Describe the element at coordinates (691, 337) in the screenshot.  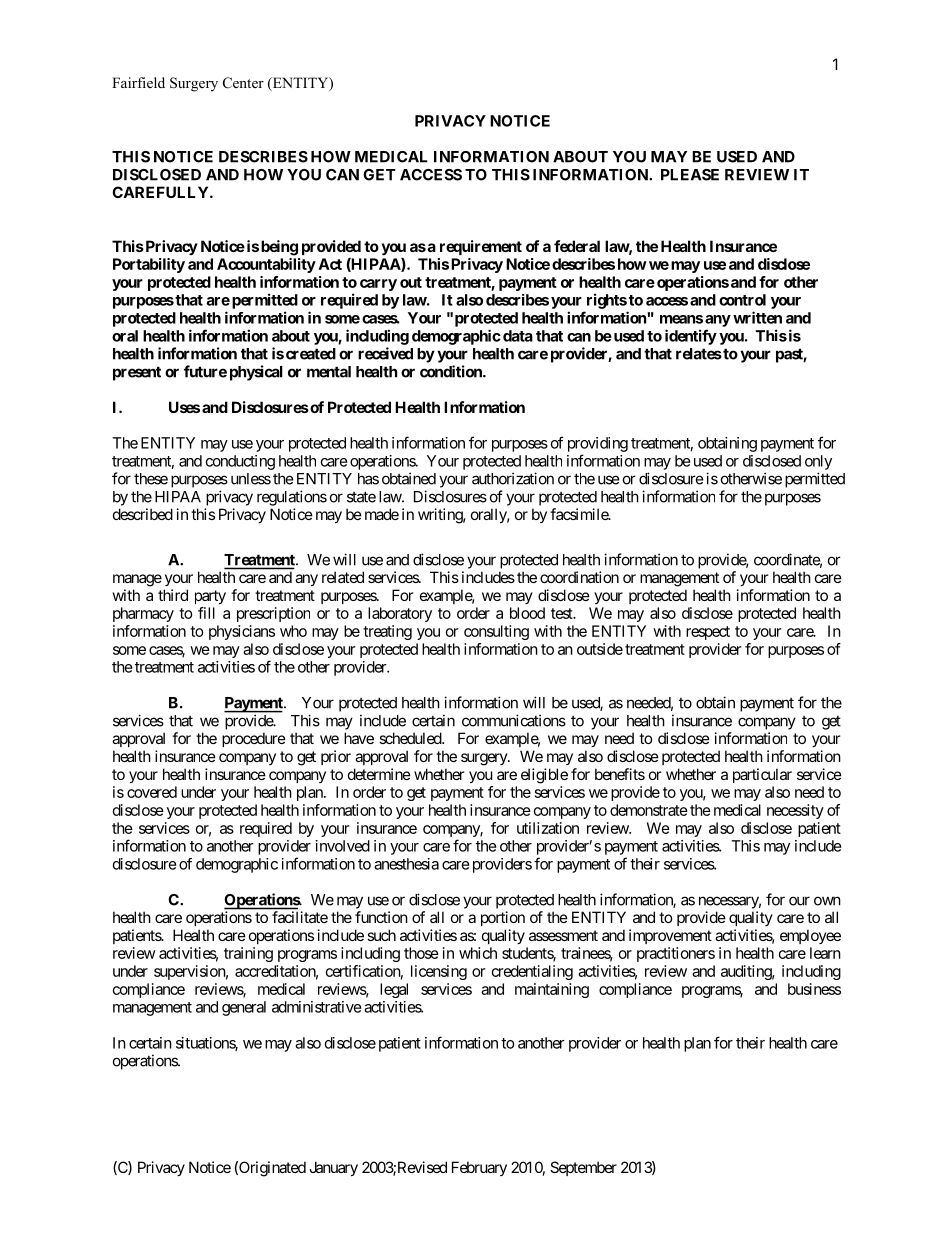
I see `identify` at that location.
